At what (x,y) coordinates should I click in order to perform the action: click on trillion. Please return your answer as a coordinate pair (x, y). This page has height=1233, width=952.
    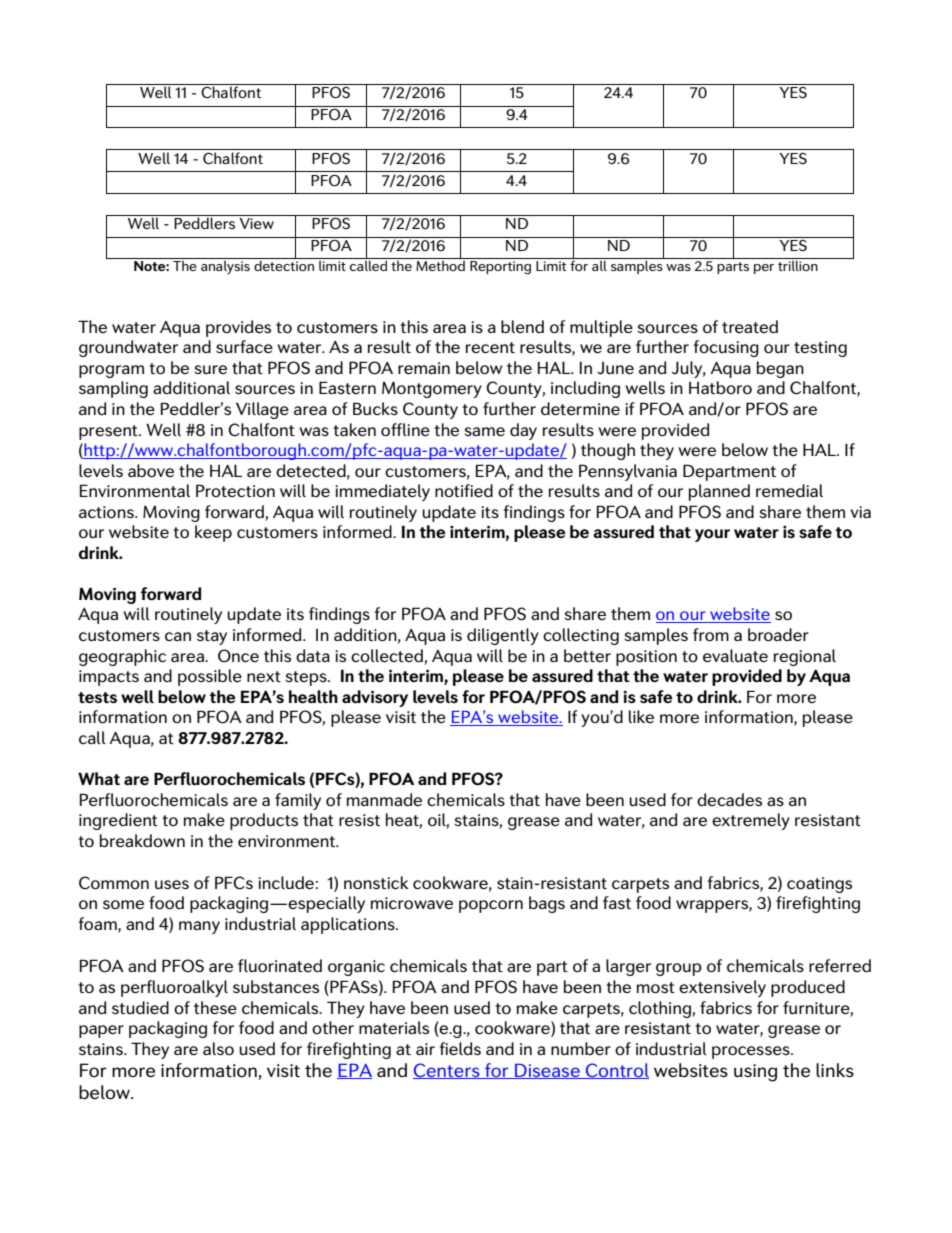
    Looking at the image, I should click on (798, 265).
